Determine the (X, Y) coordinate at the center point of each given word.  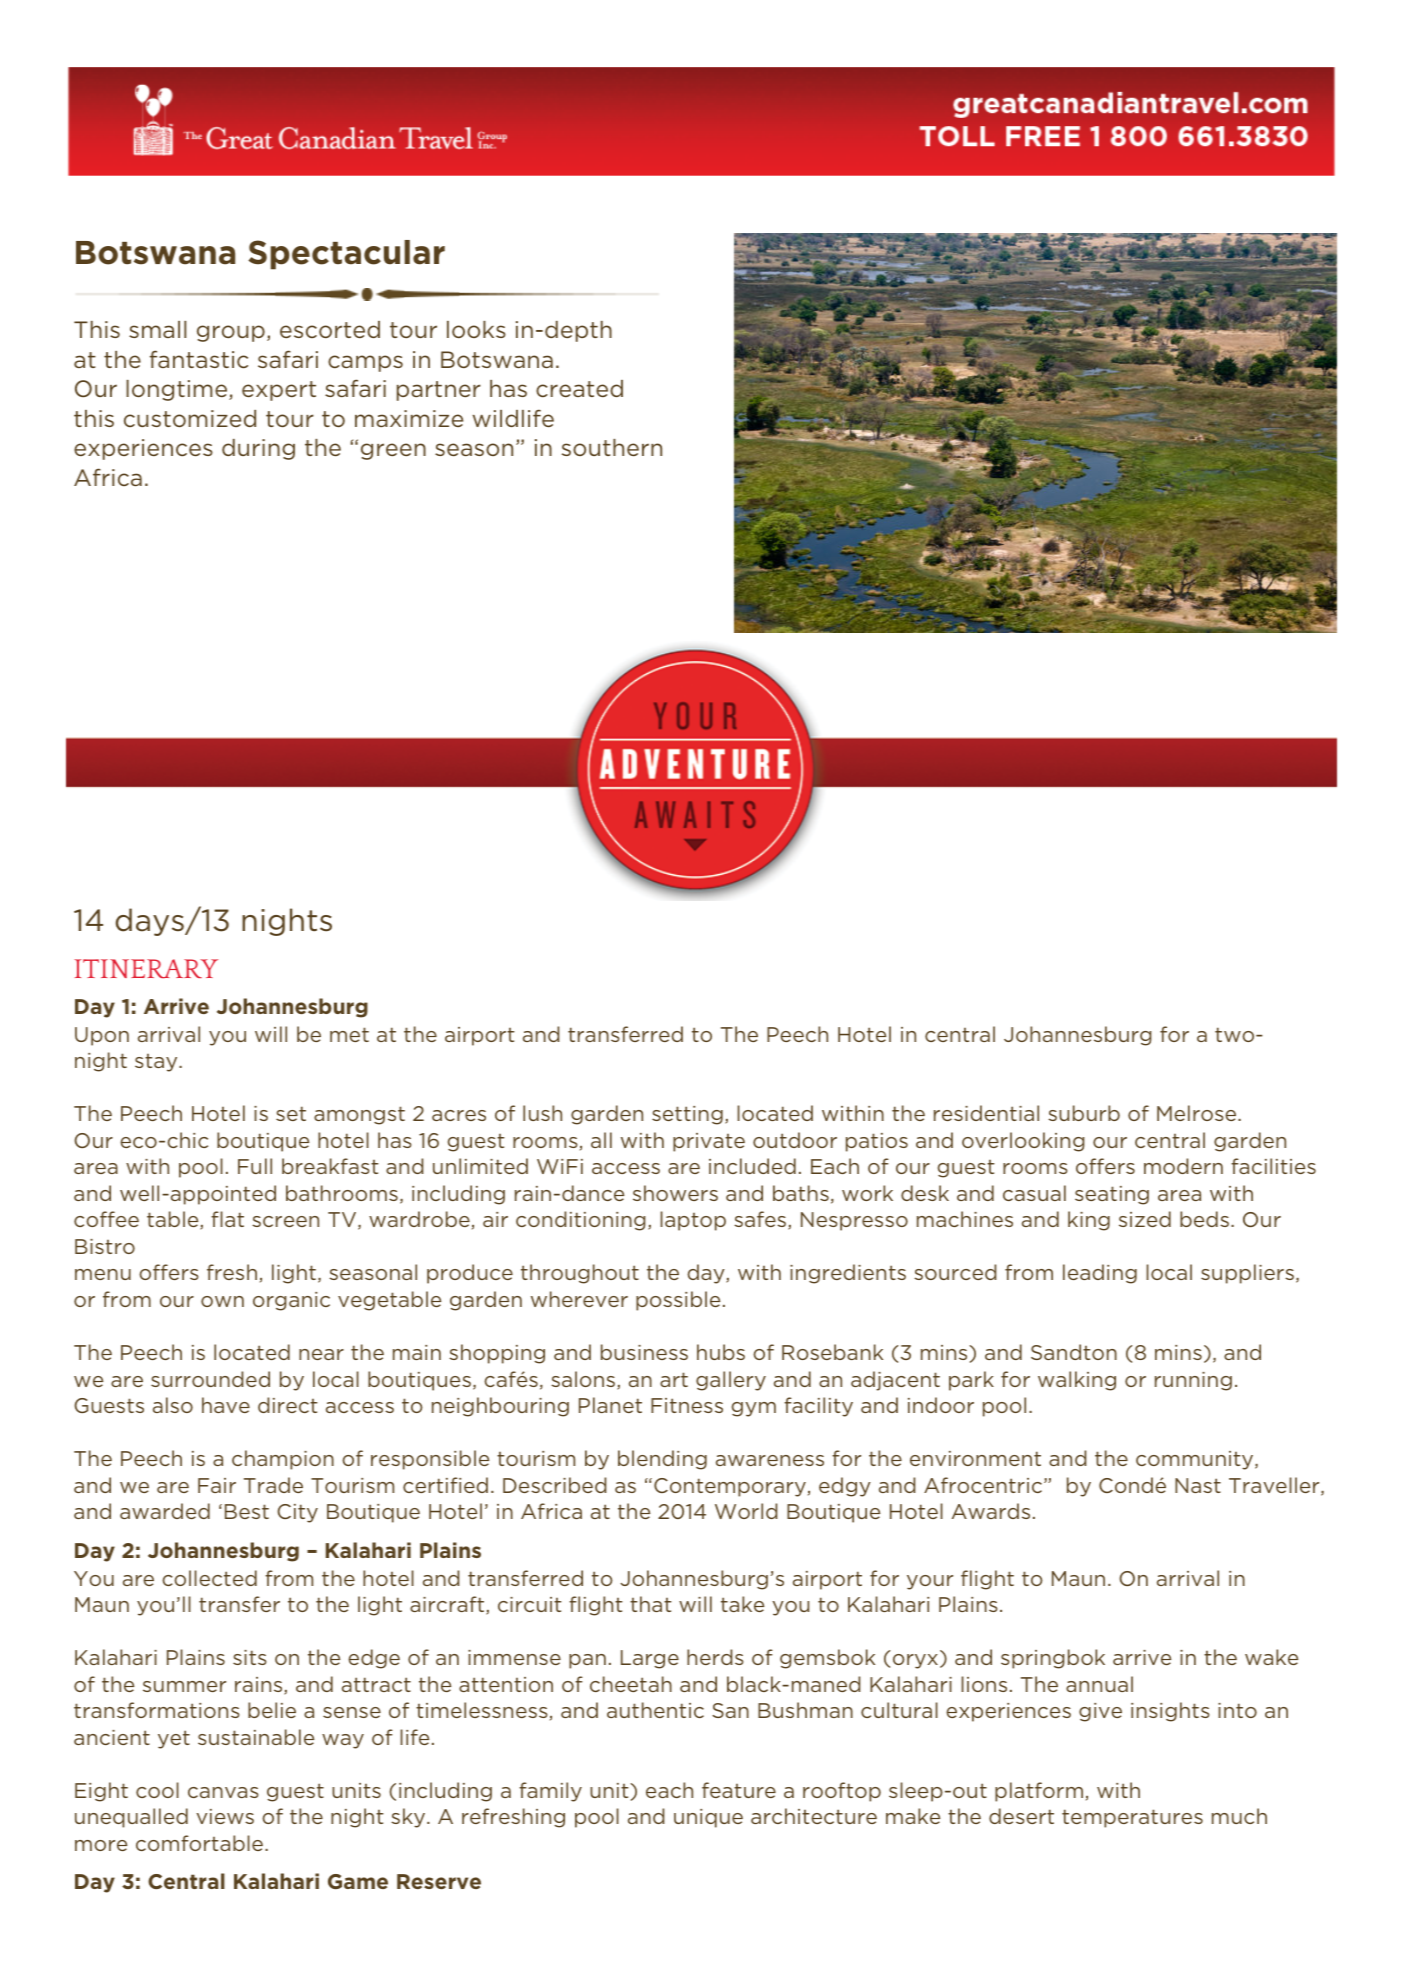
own (222, 1301)
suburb (1084, 1113)
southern (612, 448)
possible (678, 1301)
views (225, 1816)
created (579, 389)
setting (687, 1115)
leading (1100, 1274)
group (231, 333)
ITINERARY (146, 969)
